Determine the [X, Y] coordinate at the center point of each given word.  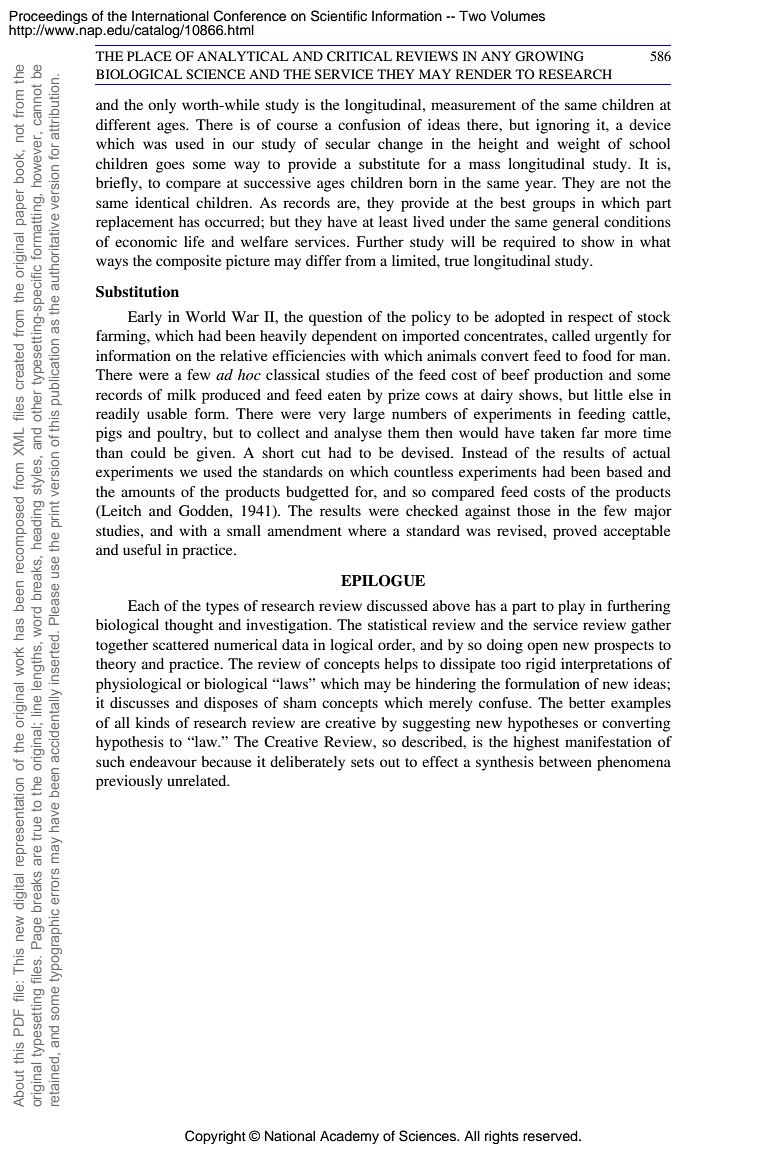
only [162, 106]
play [571, 607]
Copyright [215, 1137]
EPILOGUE [383, 581]
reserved [551, 1136]
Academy [349, 1137]
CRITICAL [359, 56]
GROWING [549, 56]
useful [142, 549]
